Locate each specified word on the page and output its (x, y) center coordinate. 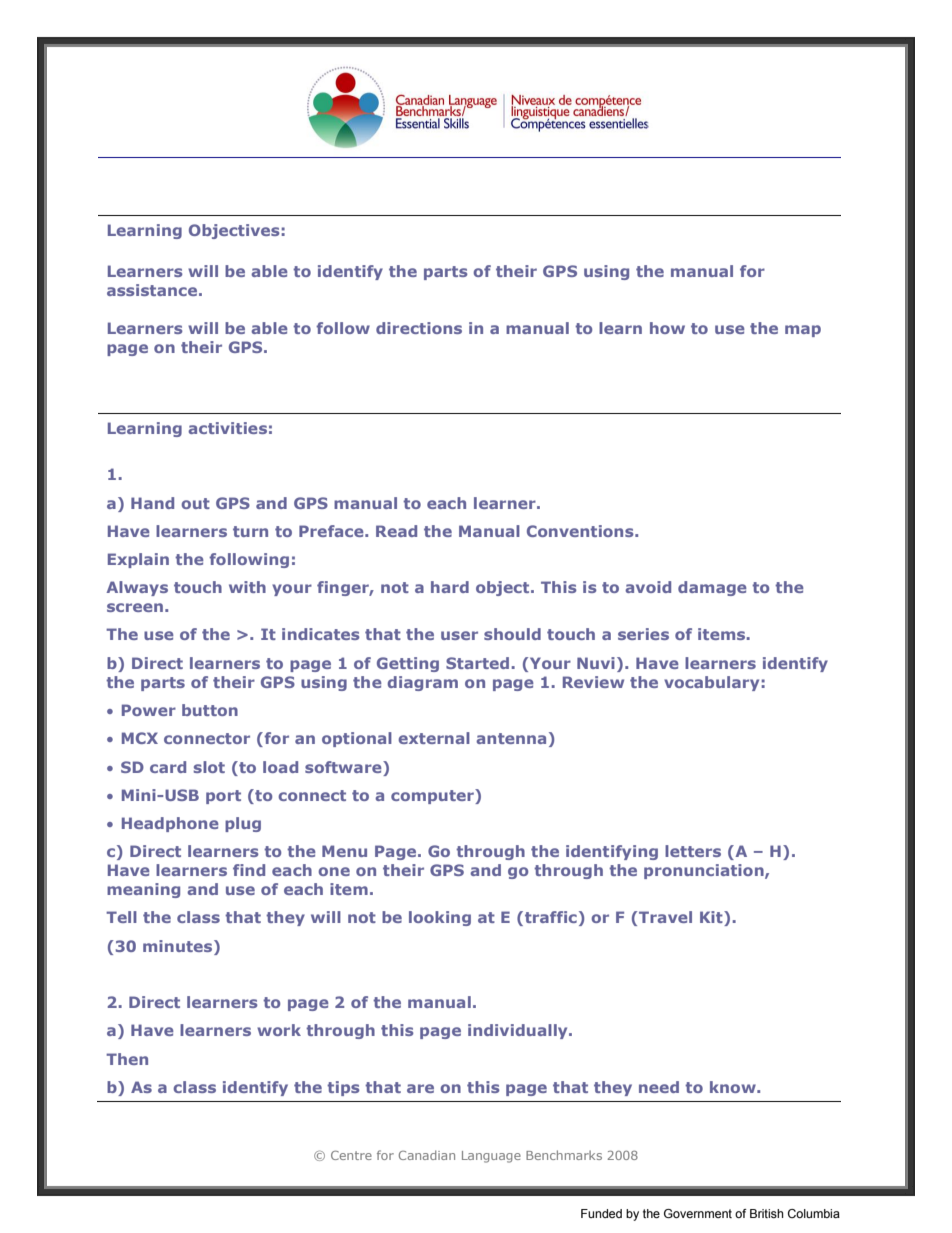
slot (209, 767)
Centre (351, 1155)
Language (491, 1157)
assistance (152, 290)
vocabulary (711, 683)
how (667, 328)
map (803, 331)
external (434, 738)
